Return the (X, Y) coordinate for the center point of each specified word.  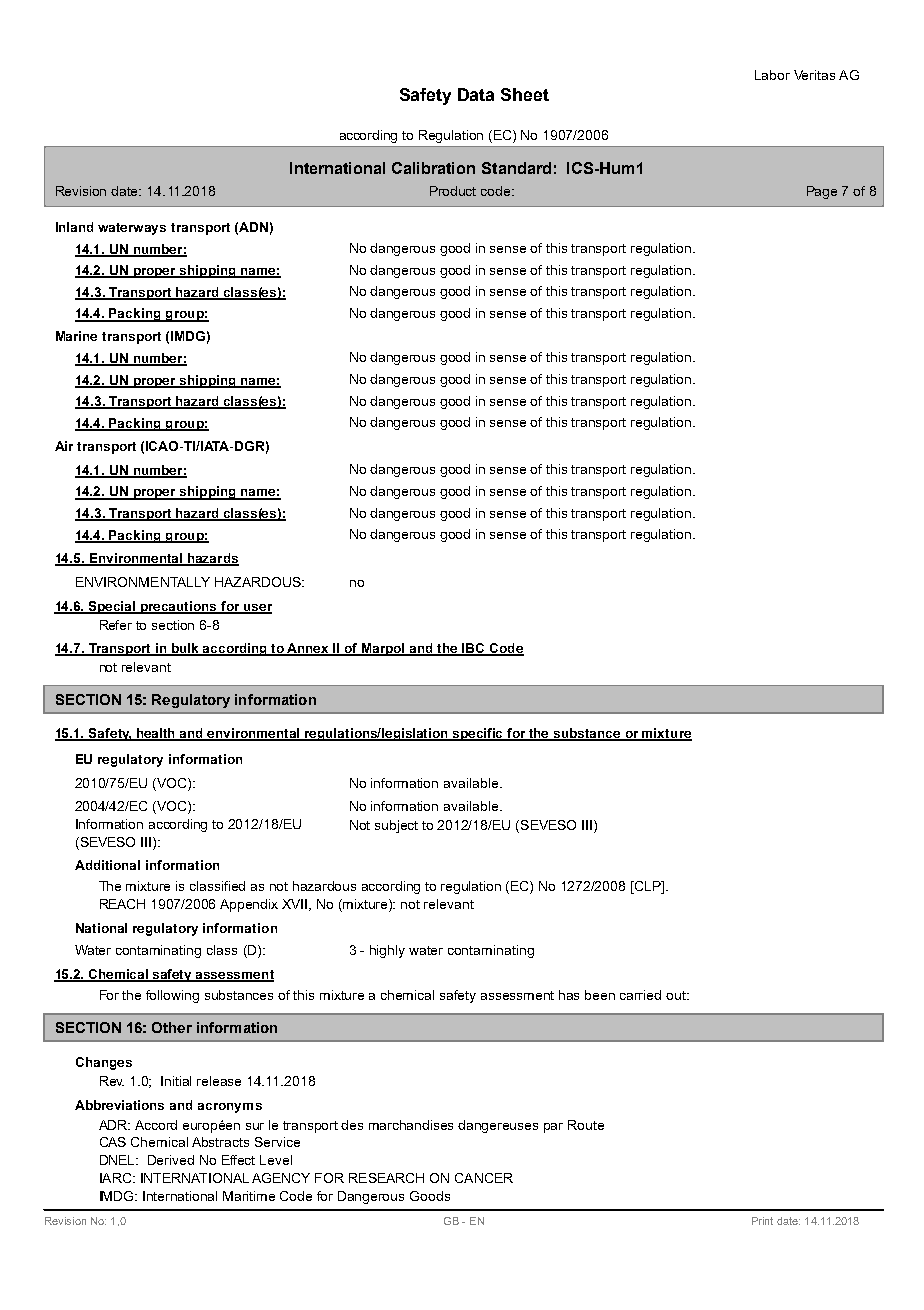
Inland (74, 227)
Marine (76, 336)
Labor (772, 75)
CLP (647, 886)
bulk (186, 649)
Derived (171, 1160)
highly (387, 951)
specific (478, 734)
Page (822, 192)
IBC (473, 649)
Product (453, 191)
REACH (122, 904)
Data (476, 94)
